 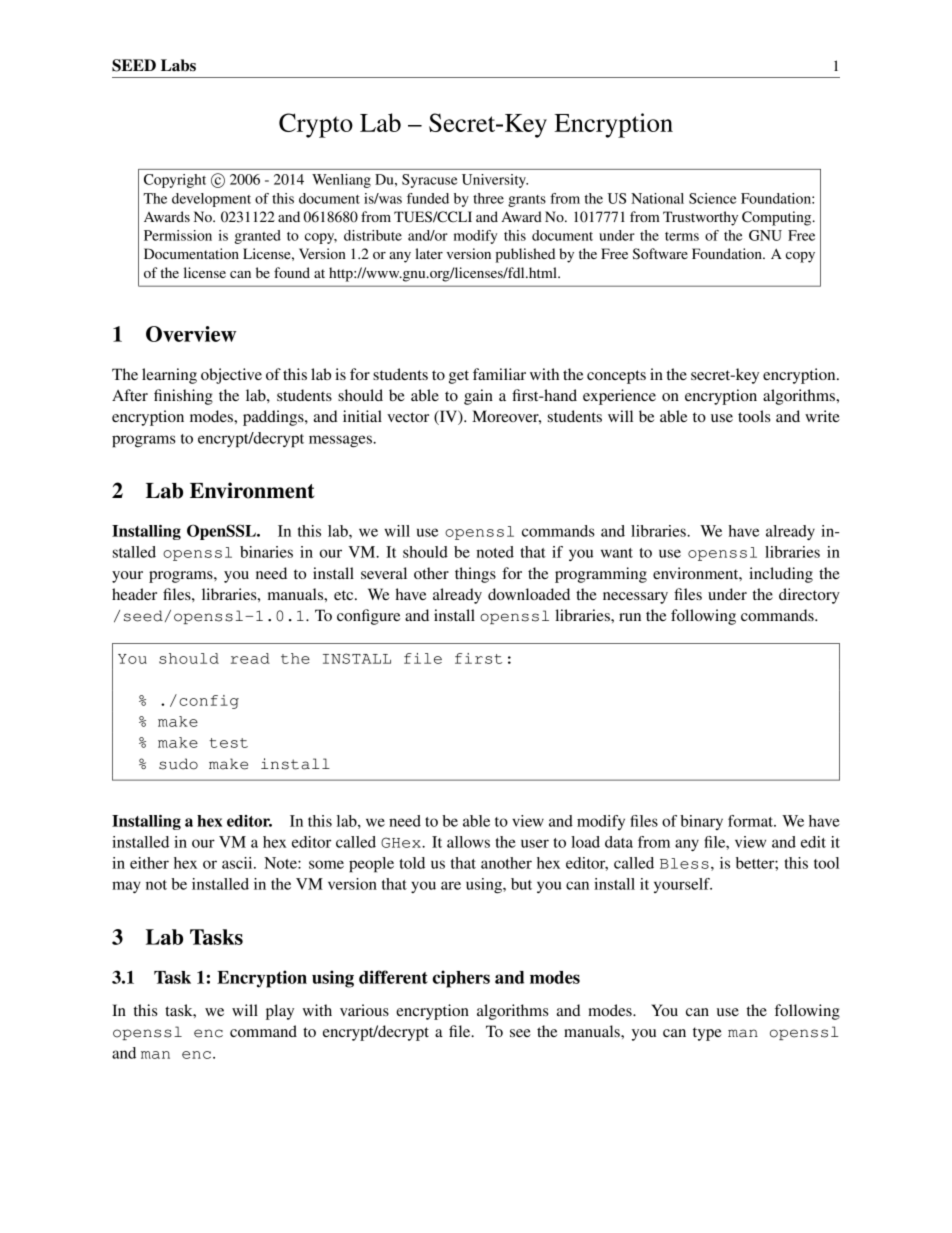 I want to click on Science, so click(x=713, y=198).
